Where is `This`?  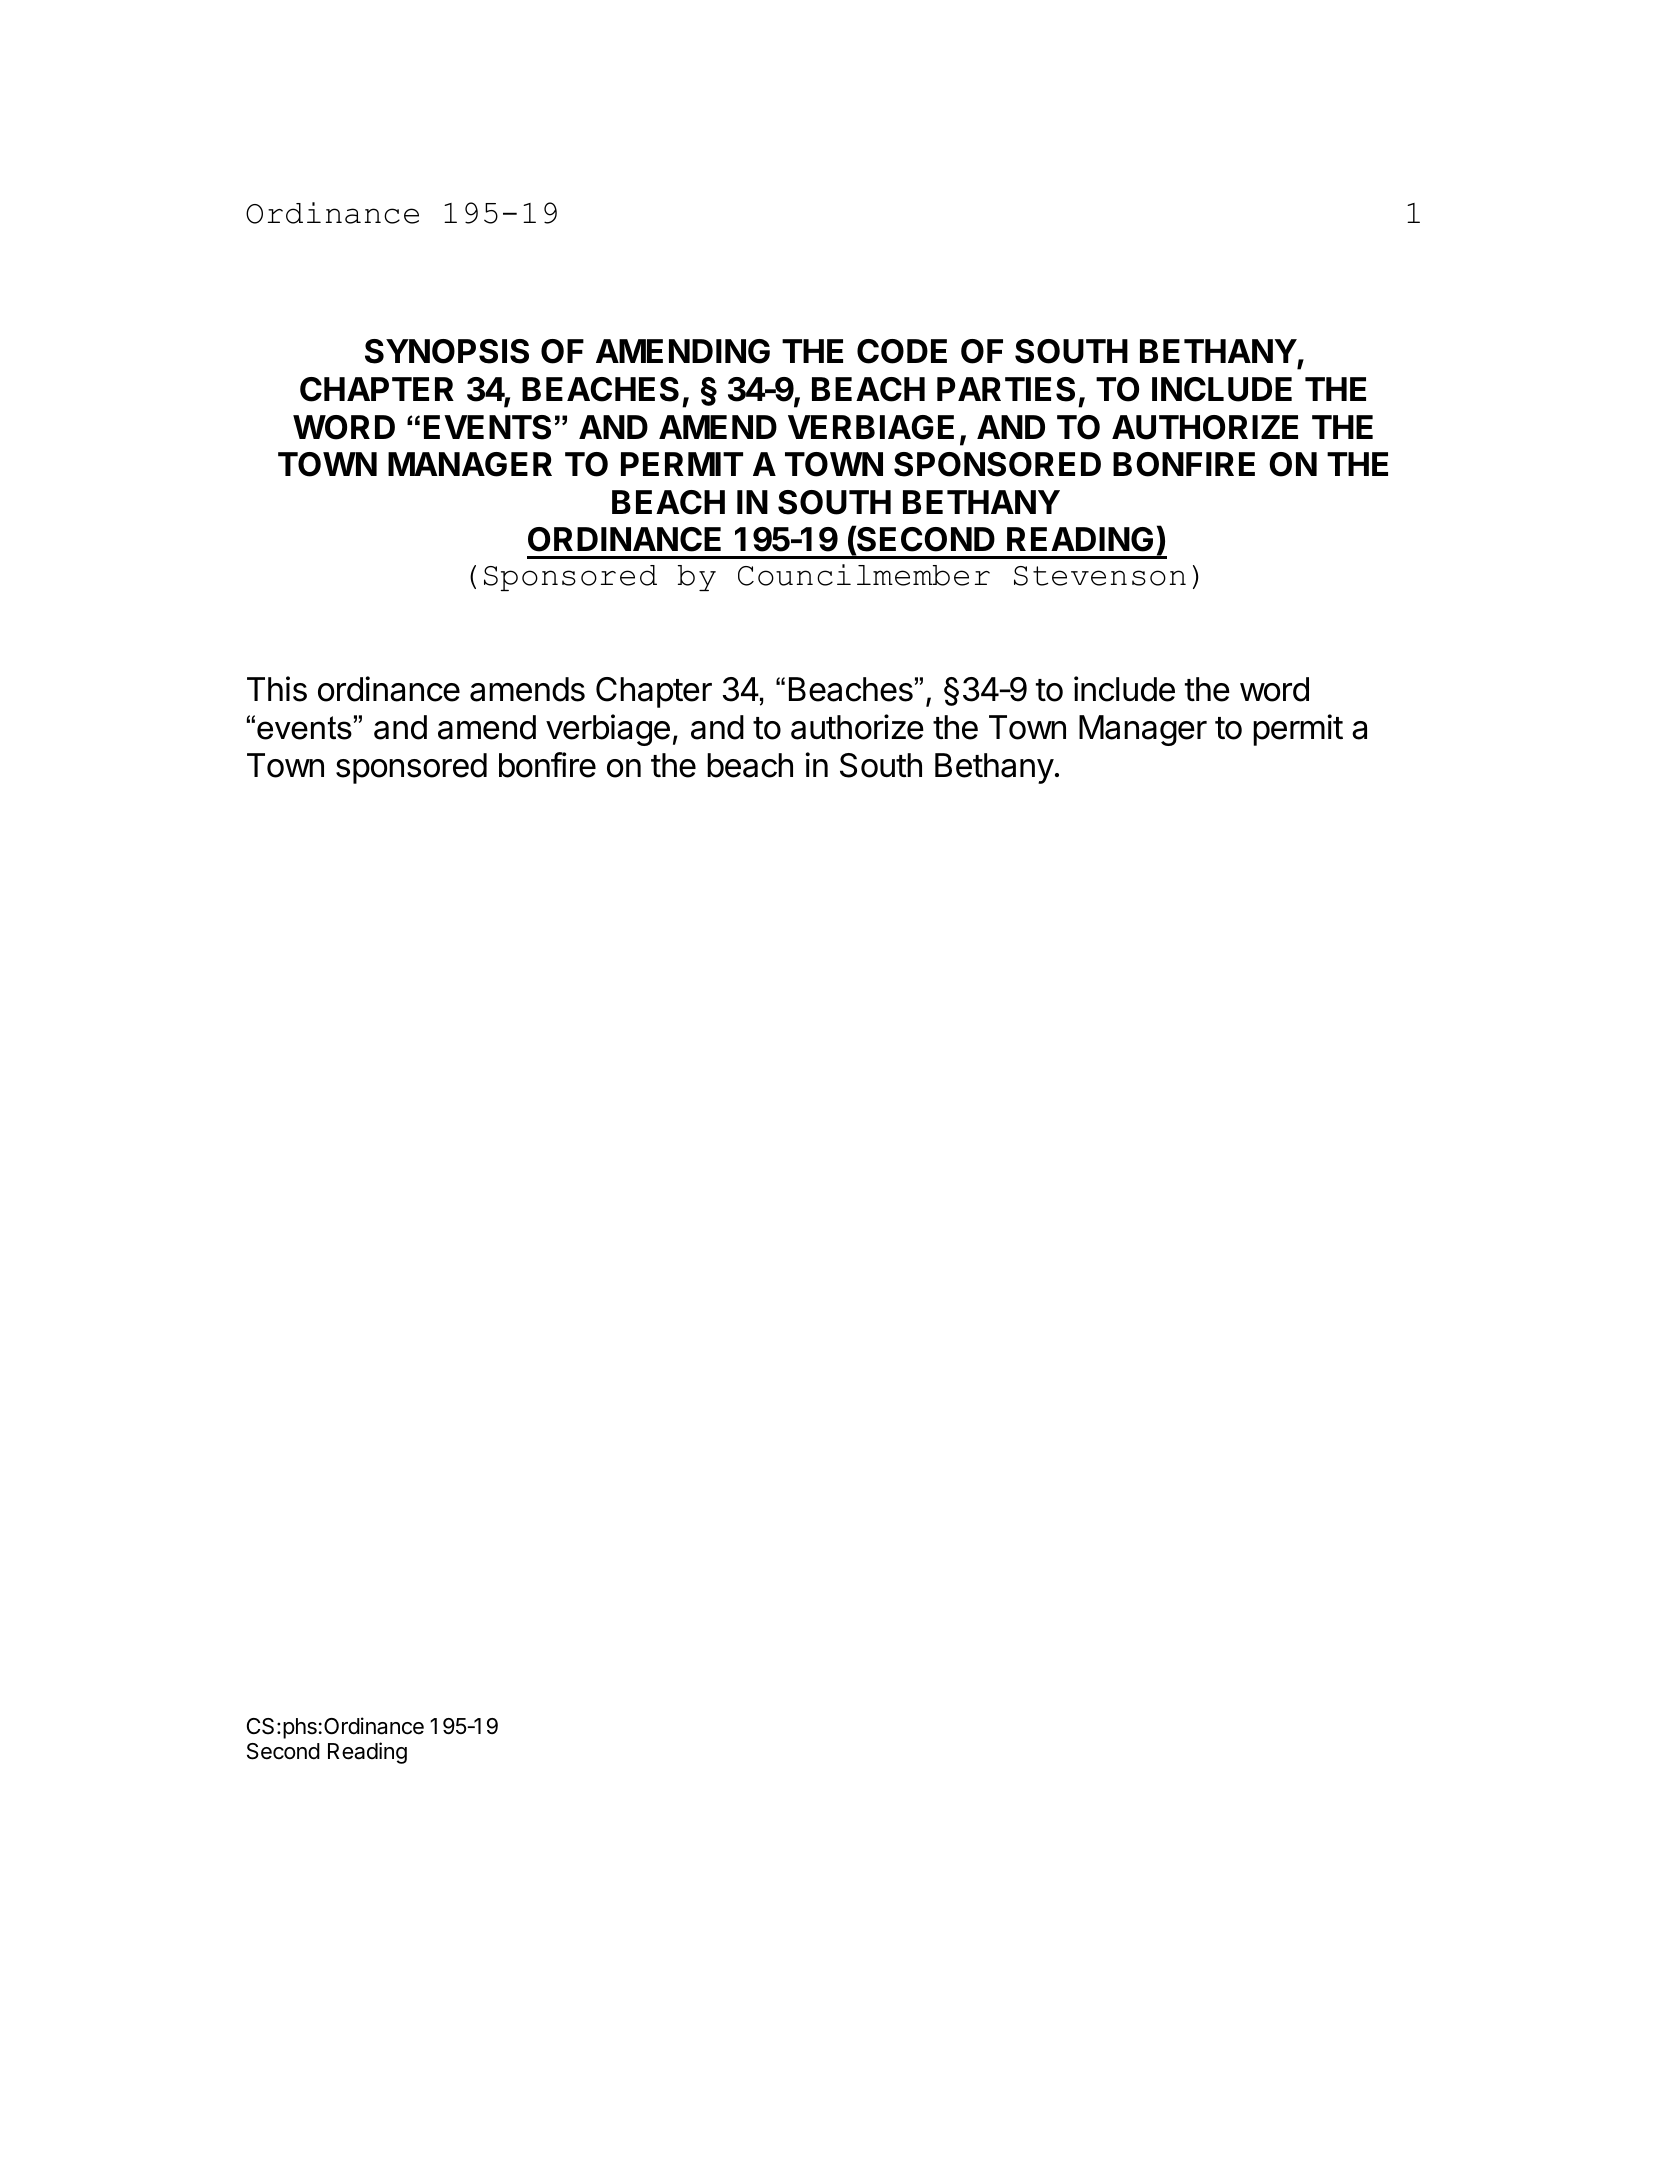
This is located at coordinates (277, 689).
